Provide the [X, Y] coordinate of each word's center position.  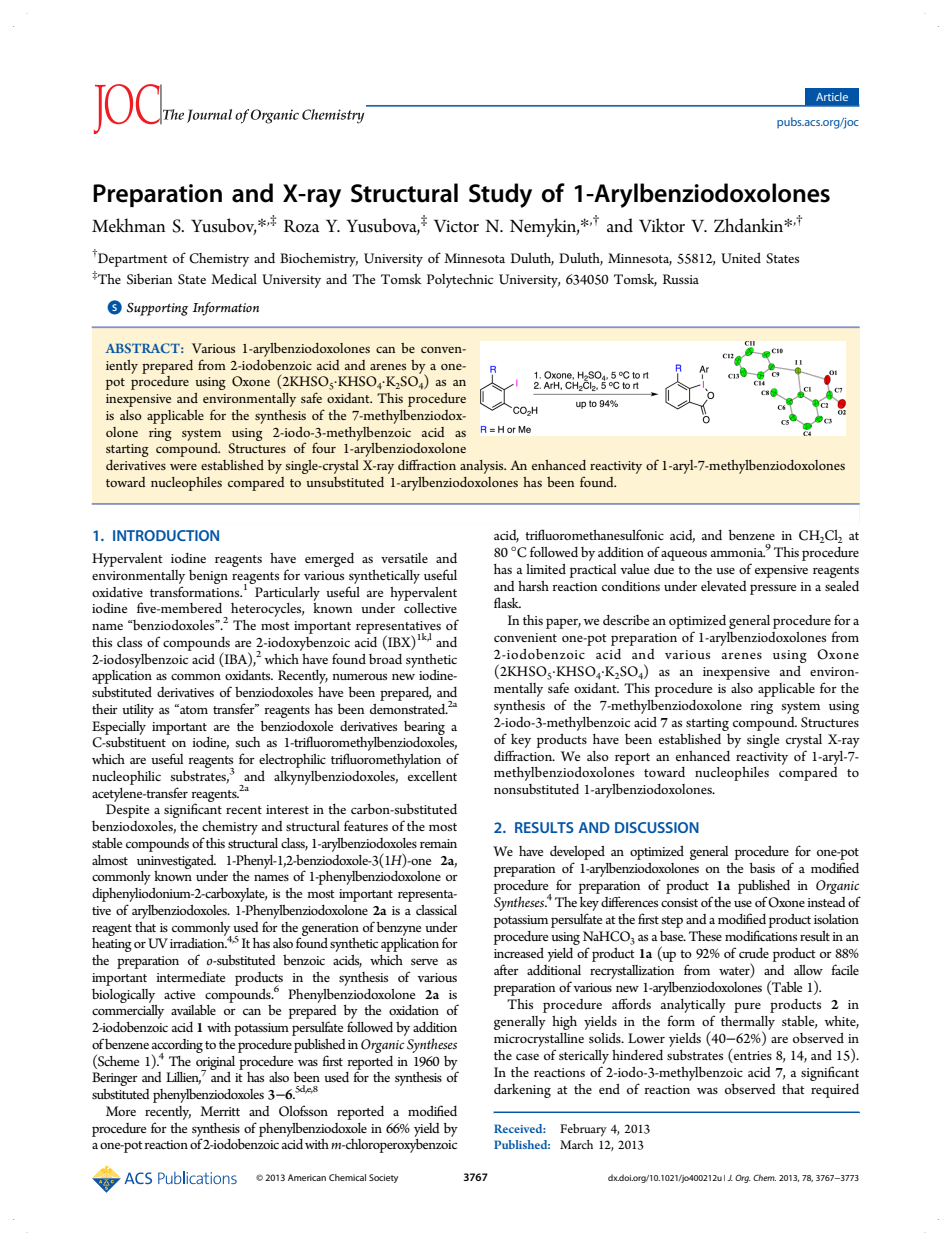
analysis [483, 467]
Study [500, 195]
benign [208, 577]
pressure [773, 589]
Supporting [157, 309]
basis [762, 868]
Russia [681, 279]
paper [563, 624]
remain [438, 843]
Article [832, 96]
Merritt [220, 1111]
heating [112, 945]
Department [132, 259]
